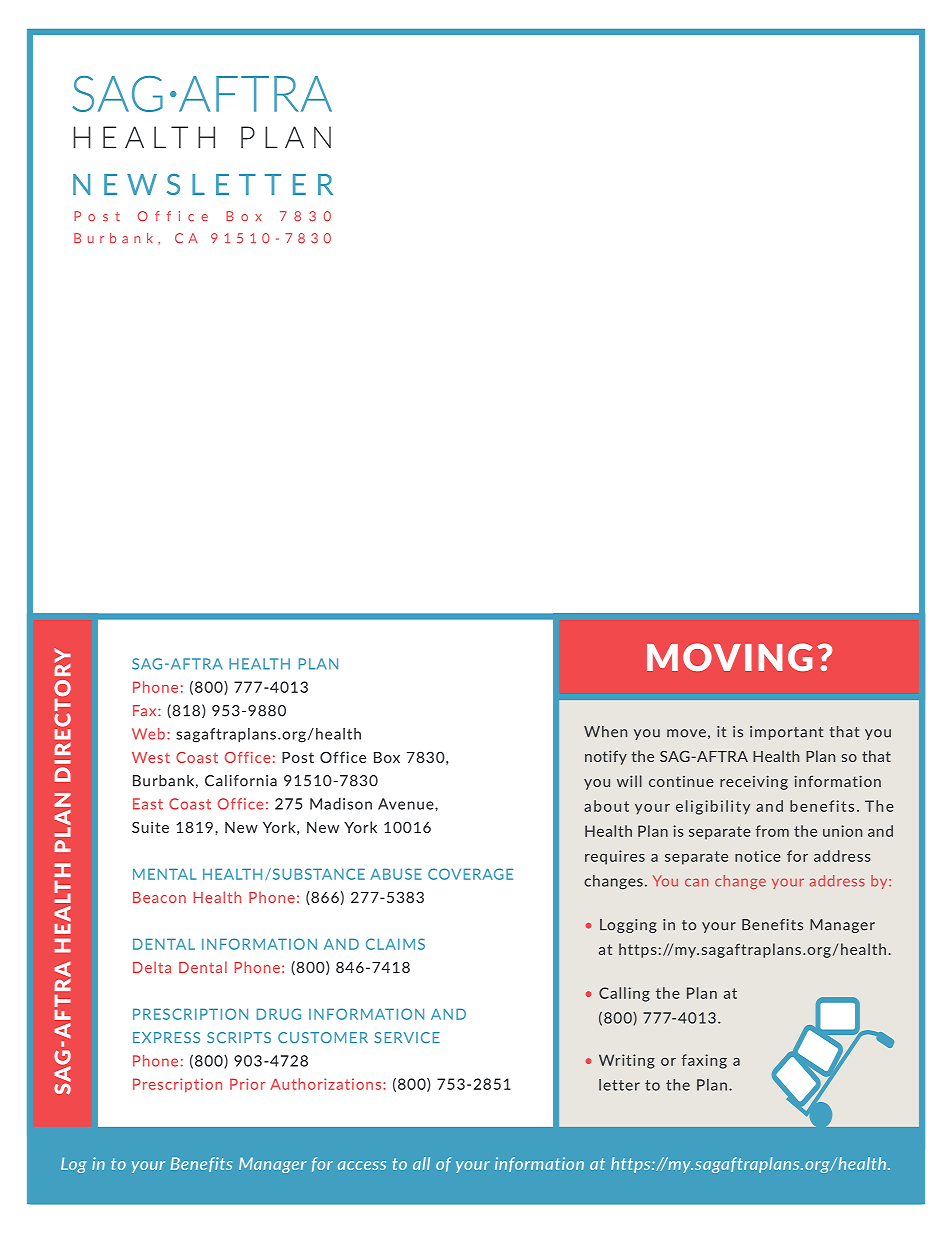 The width and height of the screenshot is (952, 1233). I want to click on CLAIMS, so click(395, 944).
